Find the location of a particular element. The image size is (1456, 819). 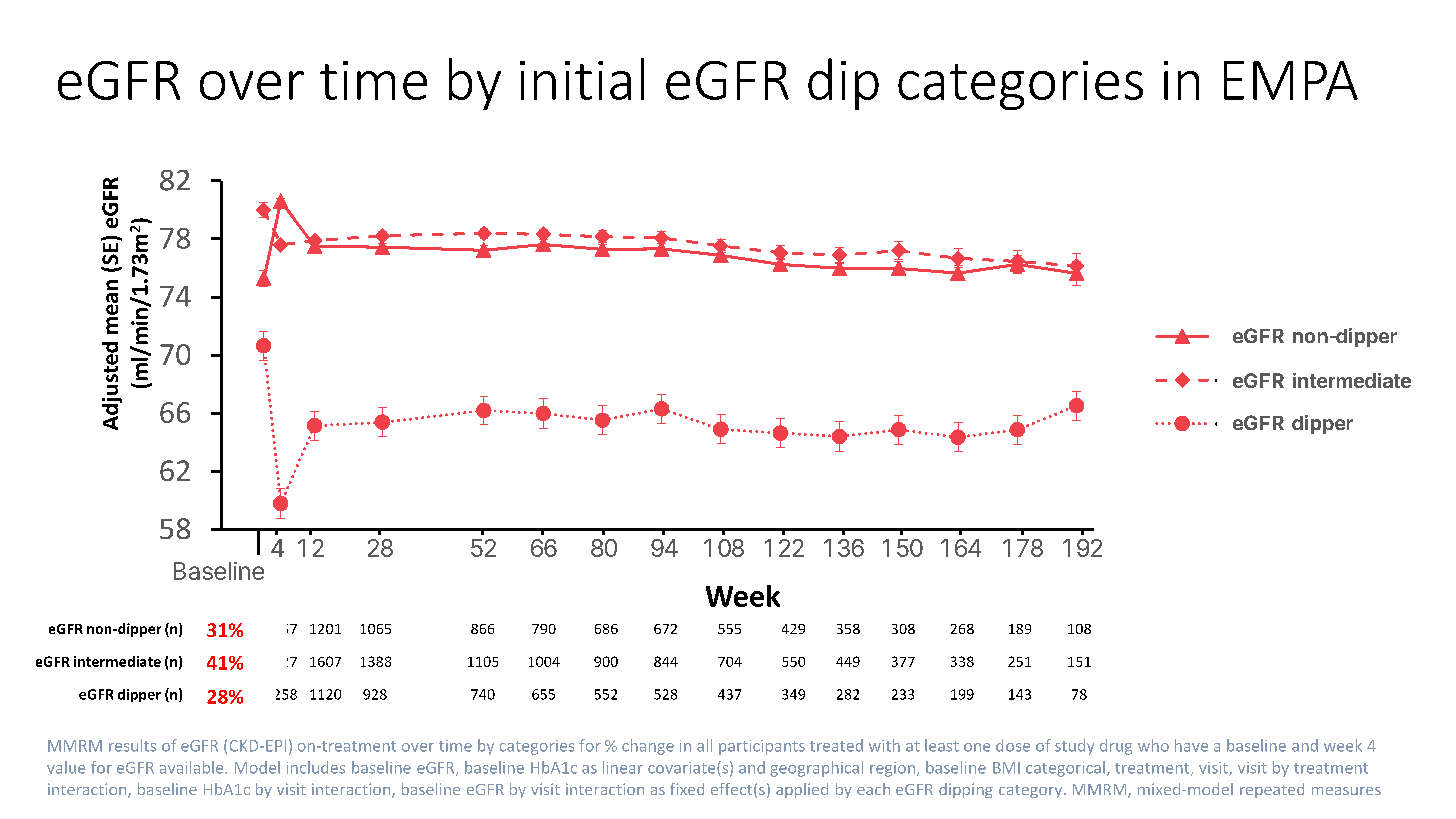

initial is located at coordinates (582, 79).
